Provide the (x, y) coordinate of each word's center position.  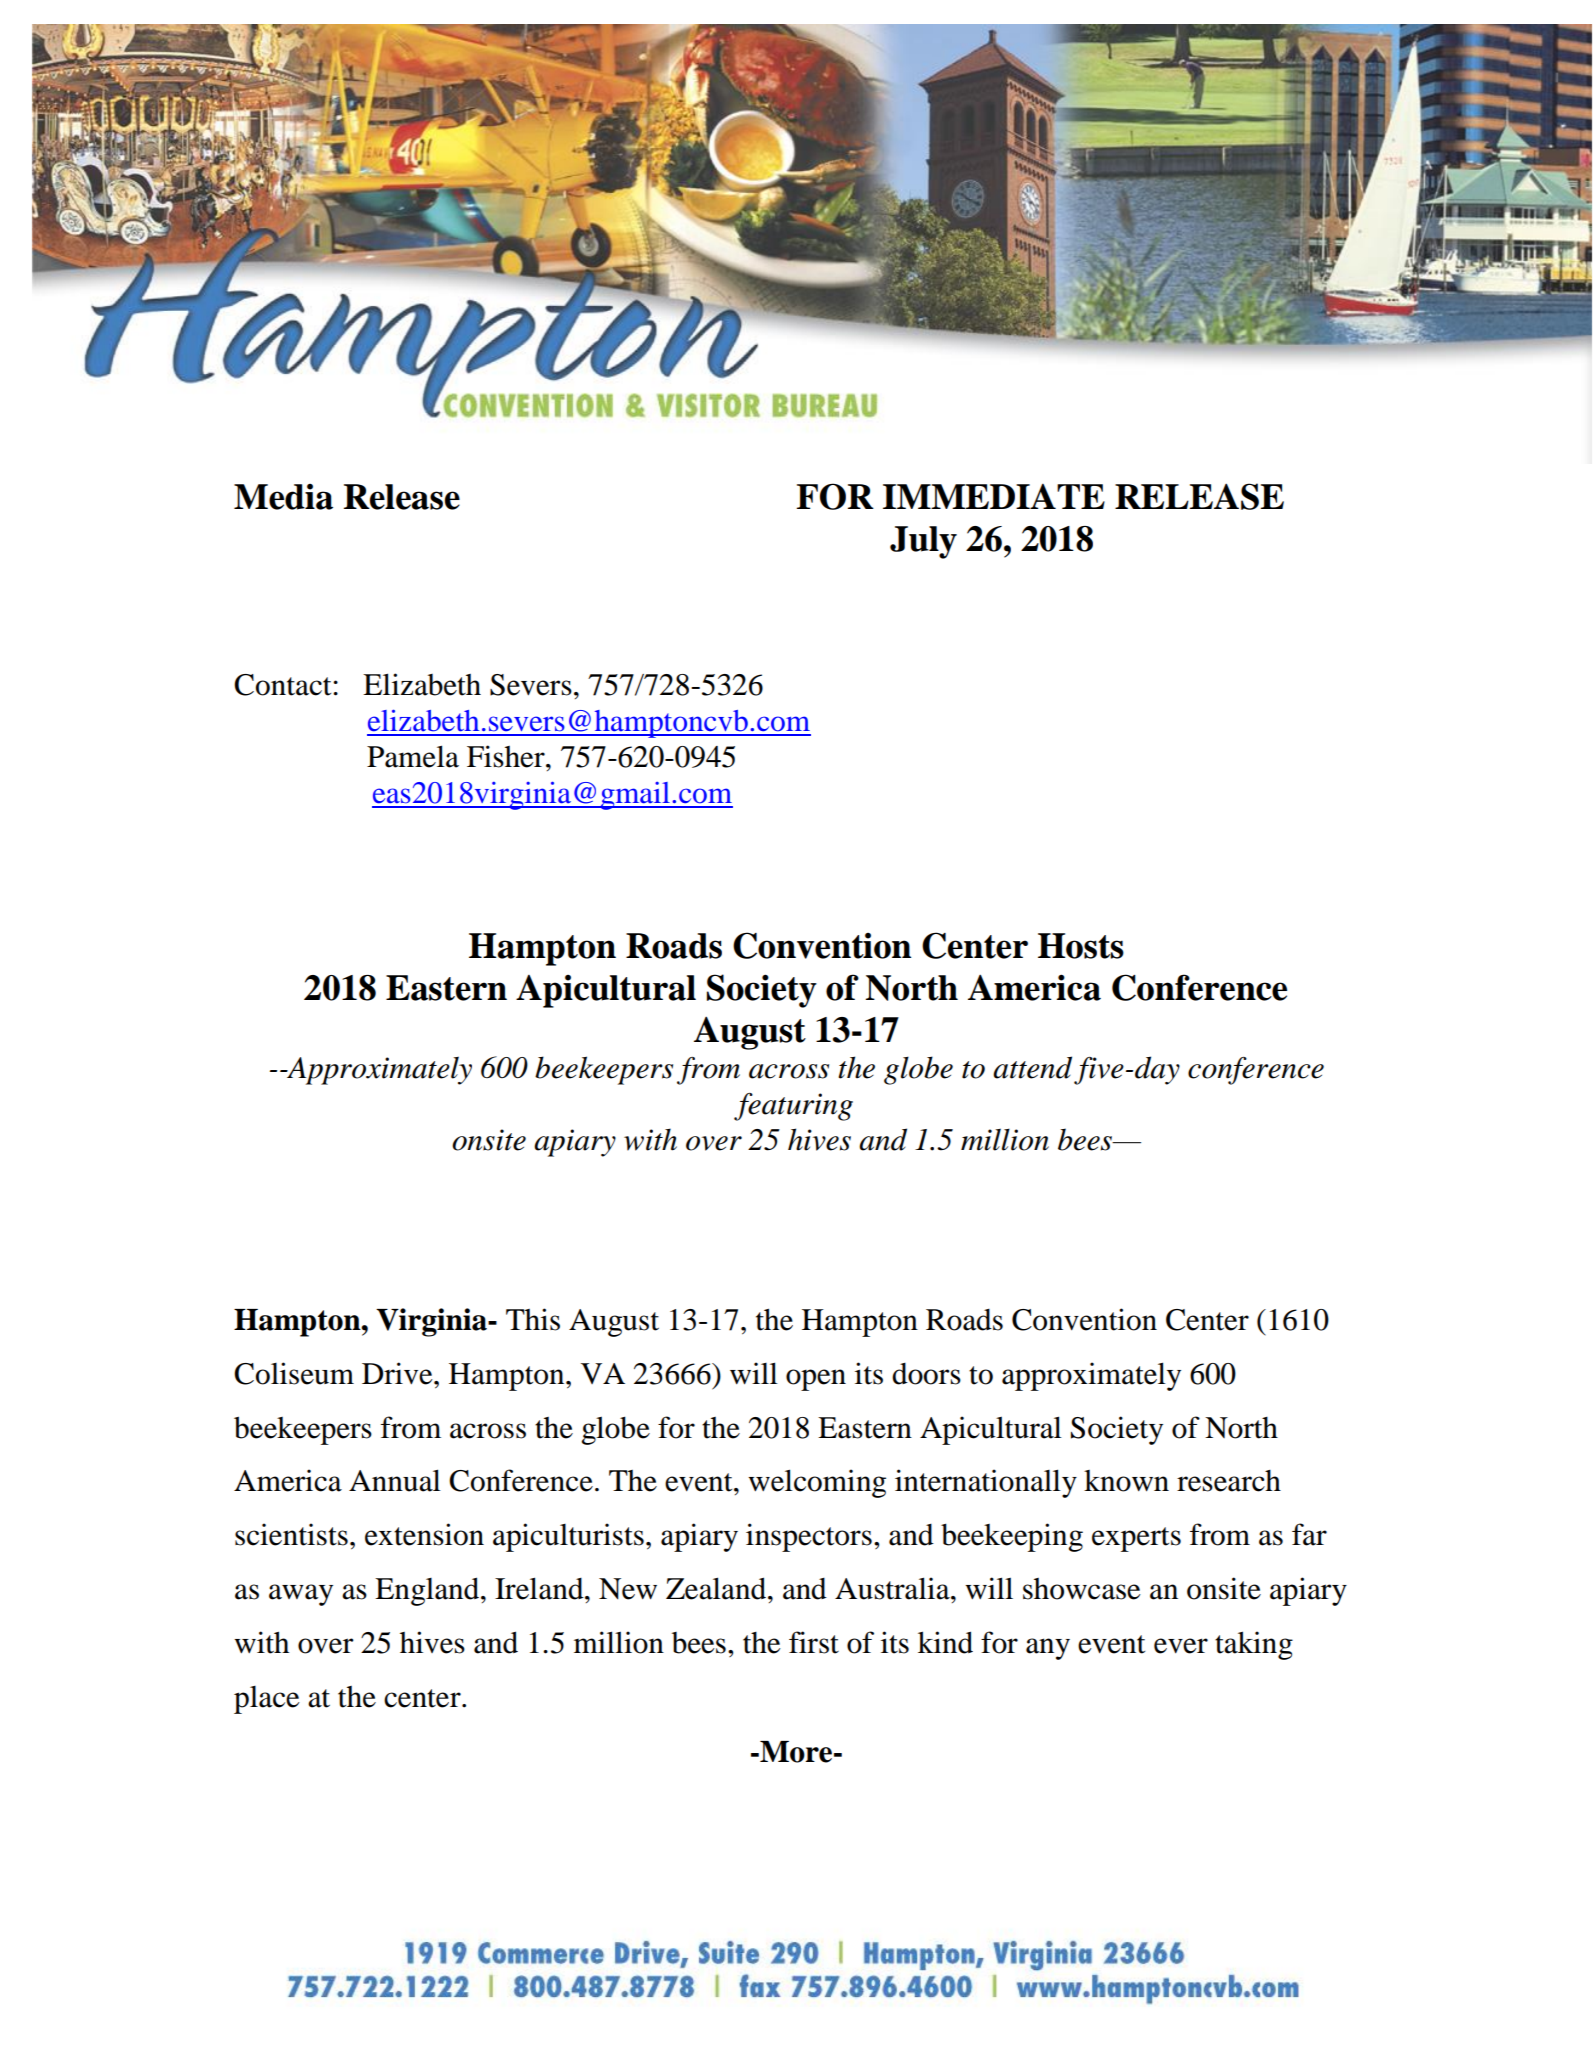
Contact (284, 685)
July (923, 542)
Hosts (1081, 946)
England (428, 1591)
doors (926, 1374)
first (814, 1642)
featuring (793, 1107)
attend (1032, 1067)
